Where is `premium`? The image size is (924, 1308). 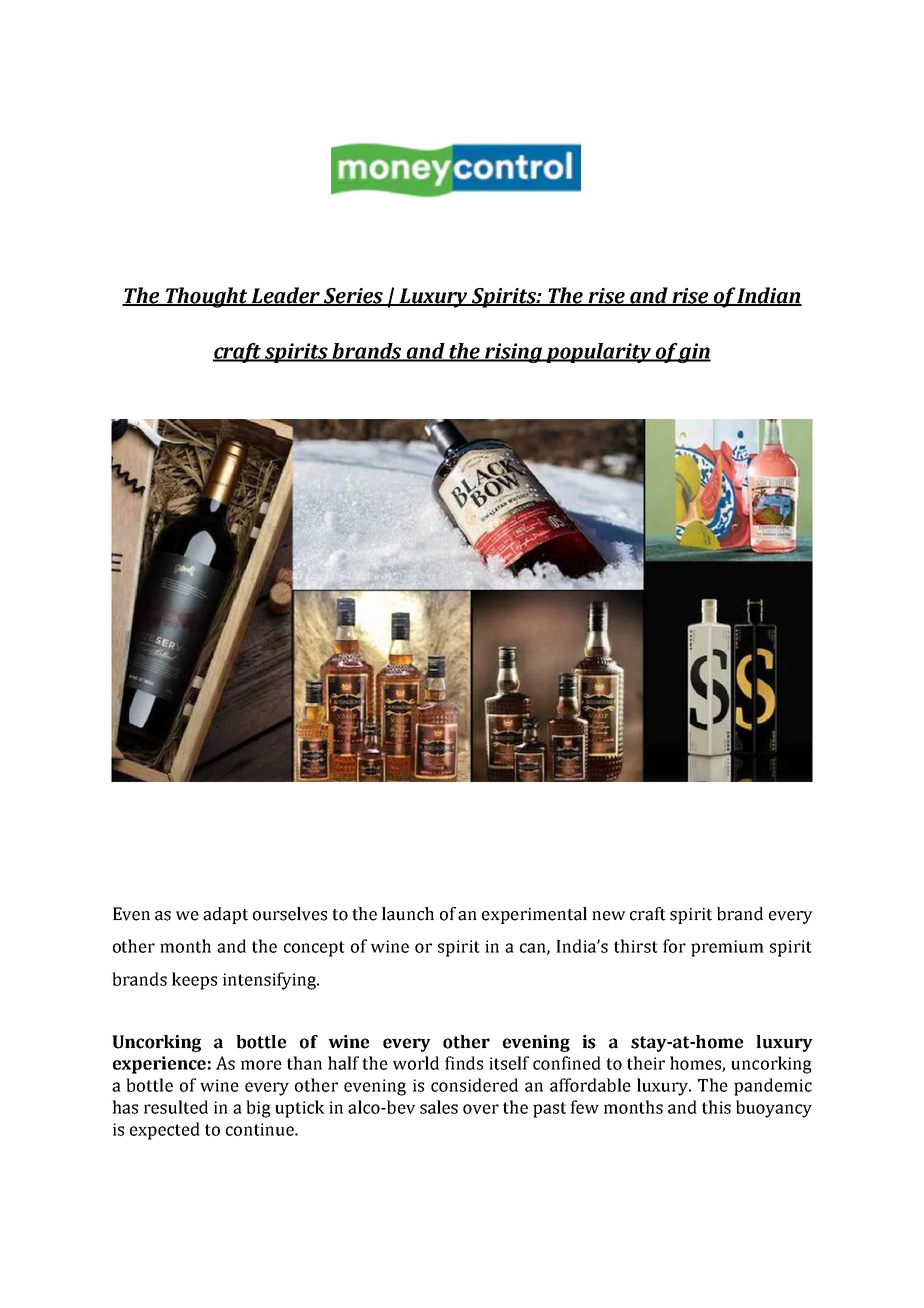 premium is located at coordinates (727, 948).
